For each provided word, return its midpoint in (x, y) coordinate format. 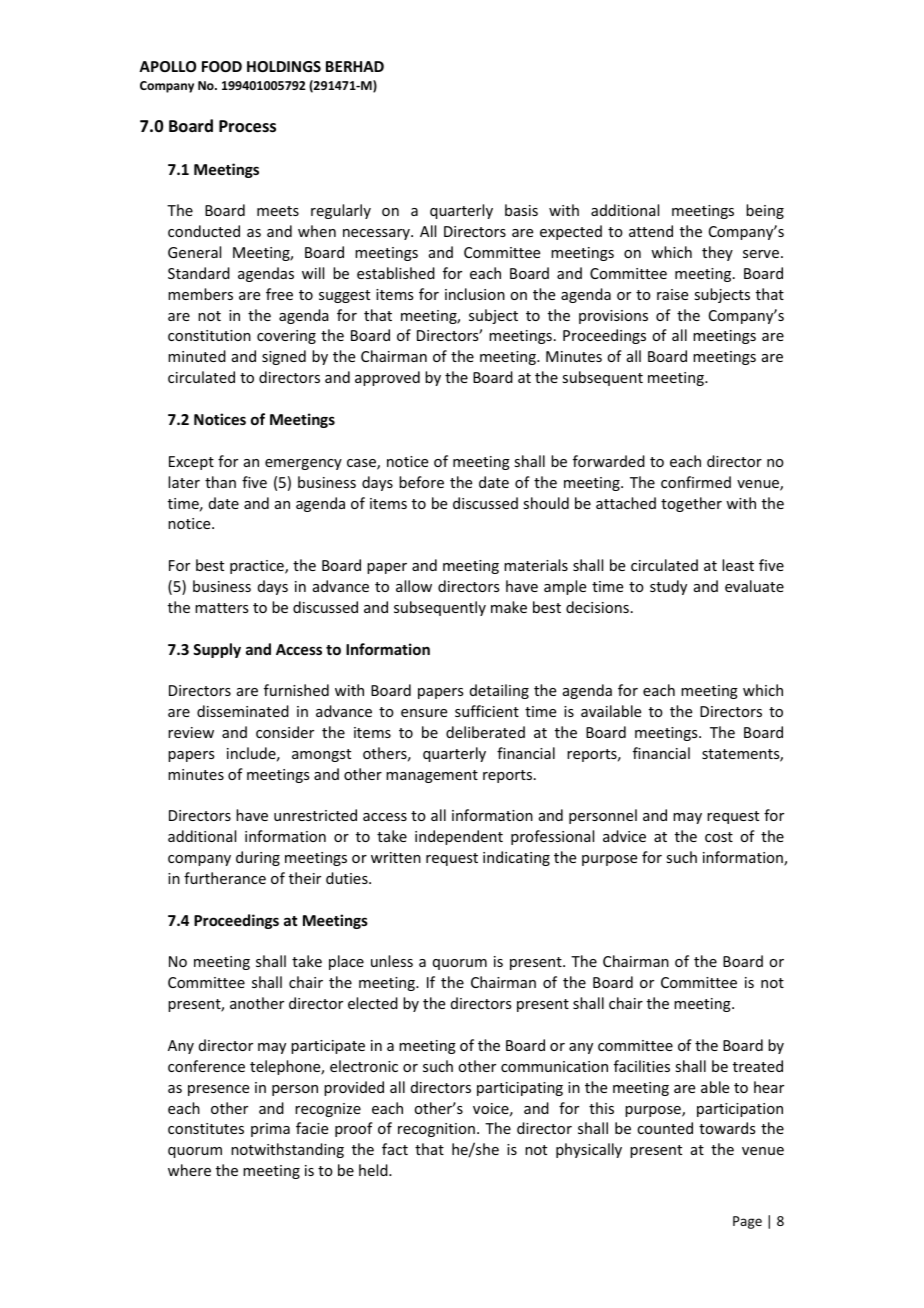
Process (247, 126)
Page (747, 1222)
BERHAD (355, 66)
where (189, 1170)
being (765, 211)
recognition (436, 1130)
